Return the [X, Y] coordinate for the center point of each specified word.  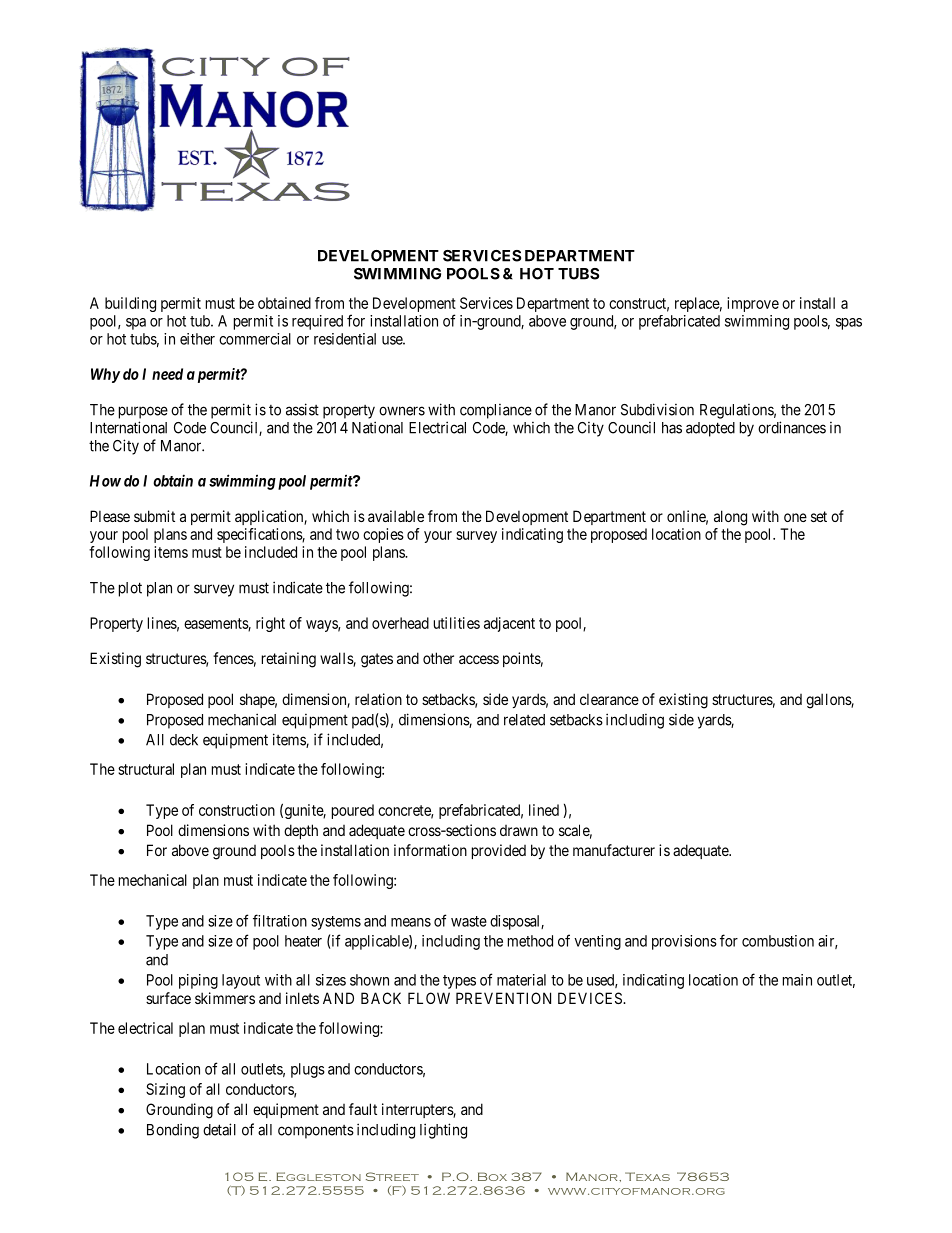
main [797, 980]
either [197, 339]
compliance [496, 411]
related [524, 720]
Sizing [165, 1090]
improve [753, 304]
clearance [609, 699]
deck [184, 740]
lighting [443, 1131]
